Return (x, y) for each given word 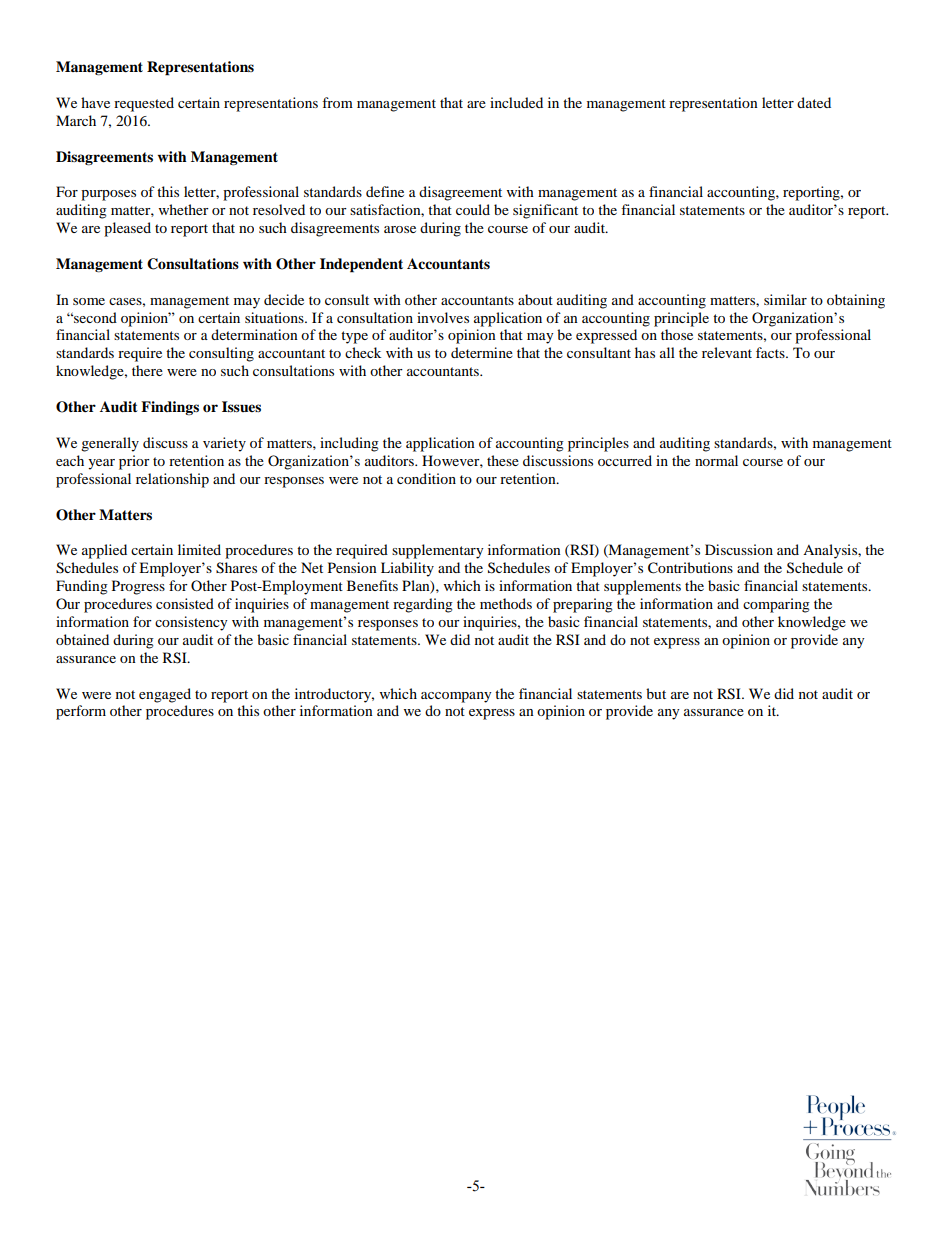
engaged (165, 695)
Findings (170, 408)
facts (771, 352)
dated (814, 102)
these (503, 460)
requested (144, 104)
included (516, 102)
